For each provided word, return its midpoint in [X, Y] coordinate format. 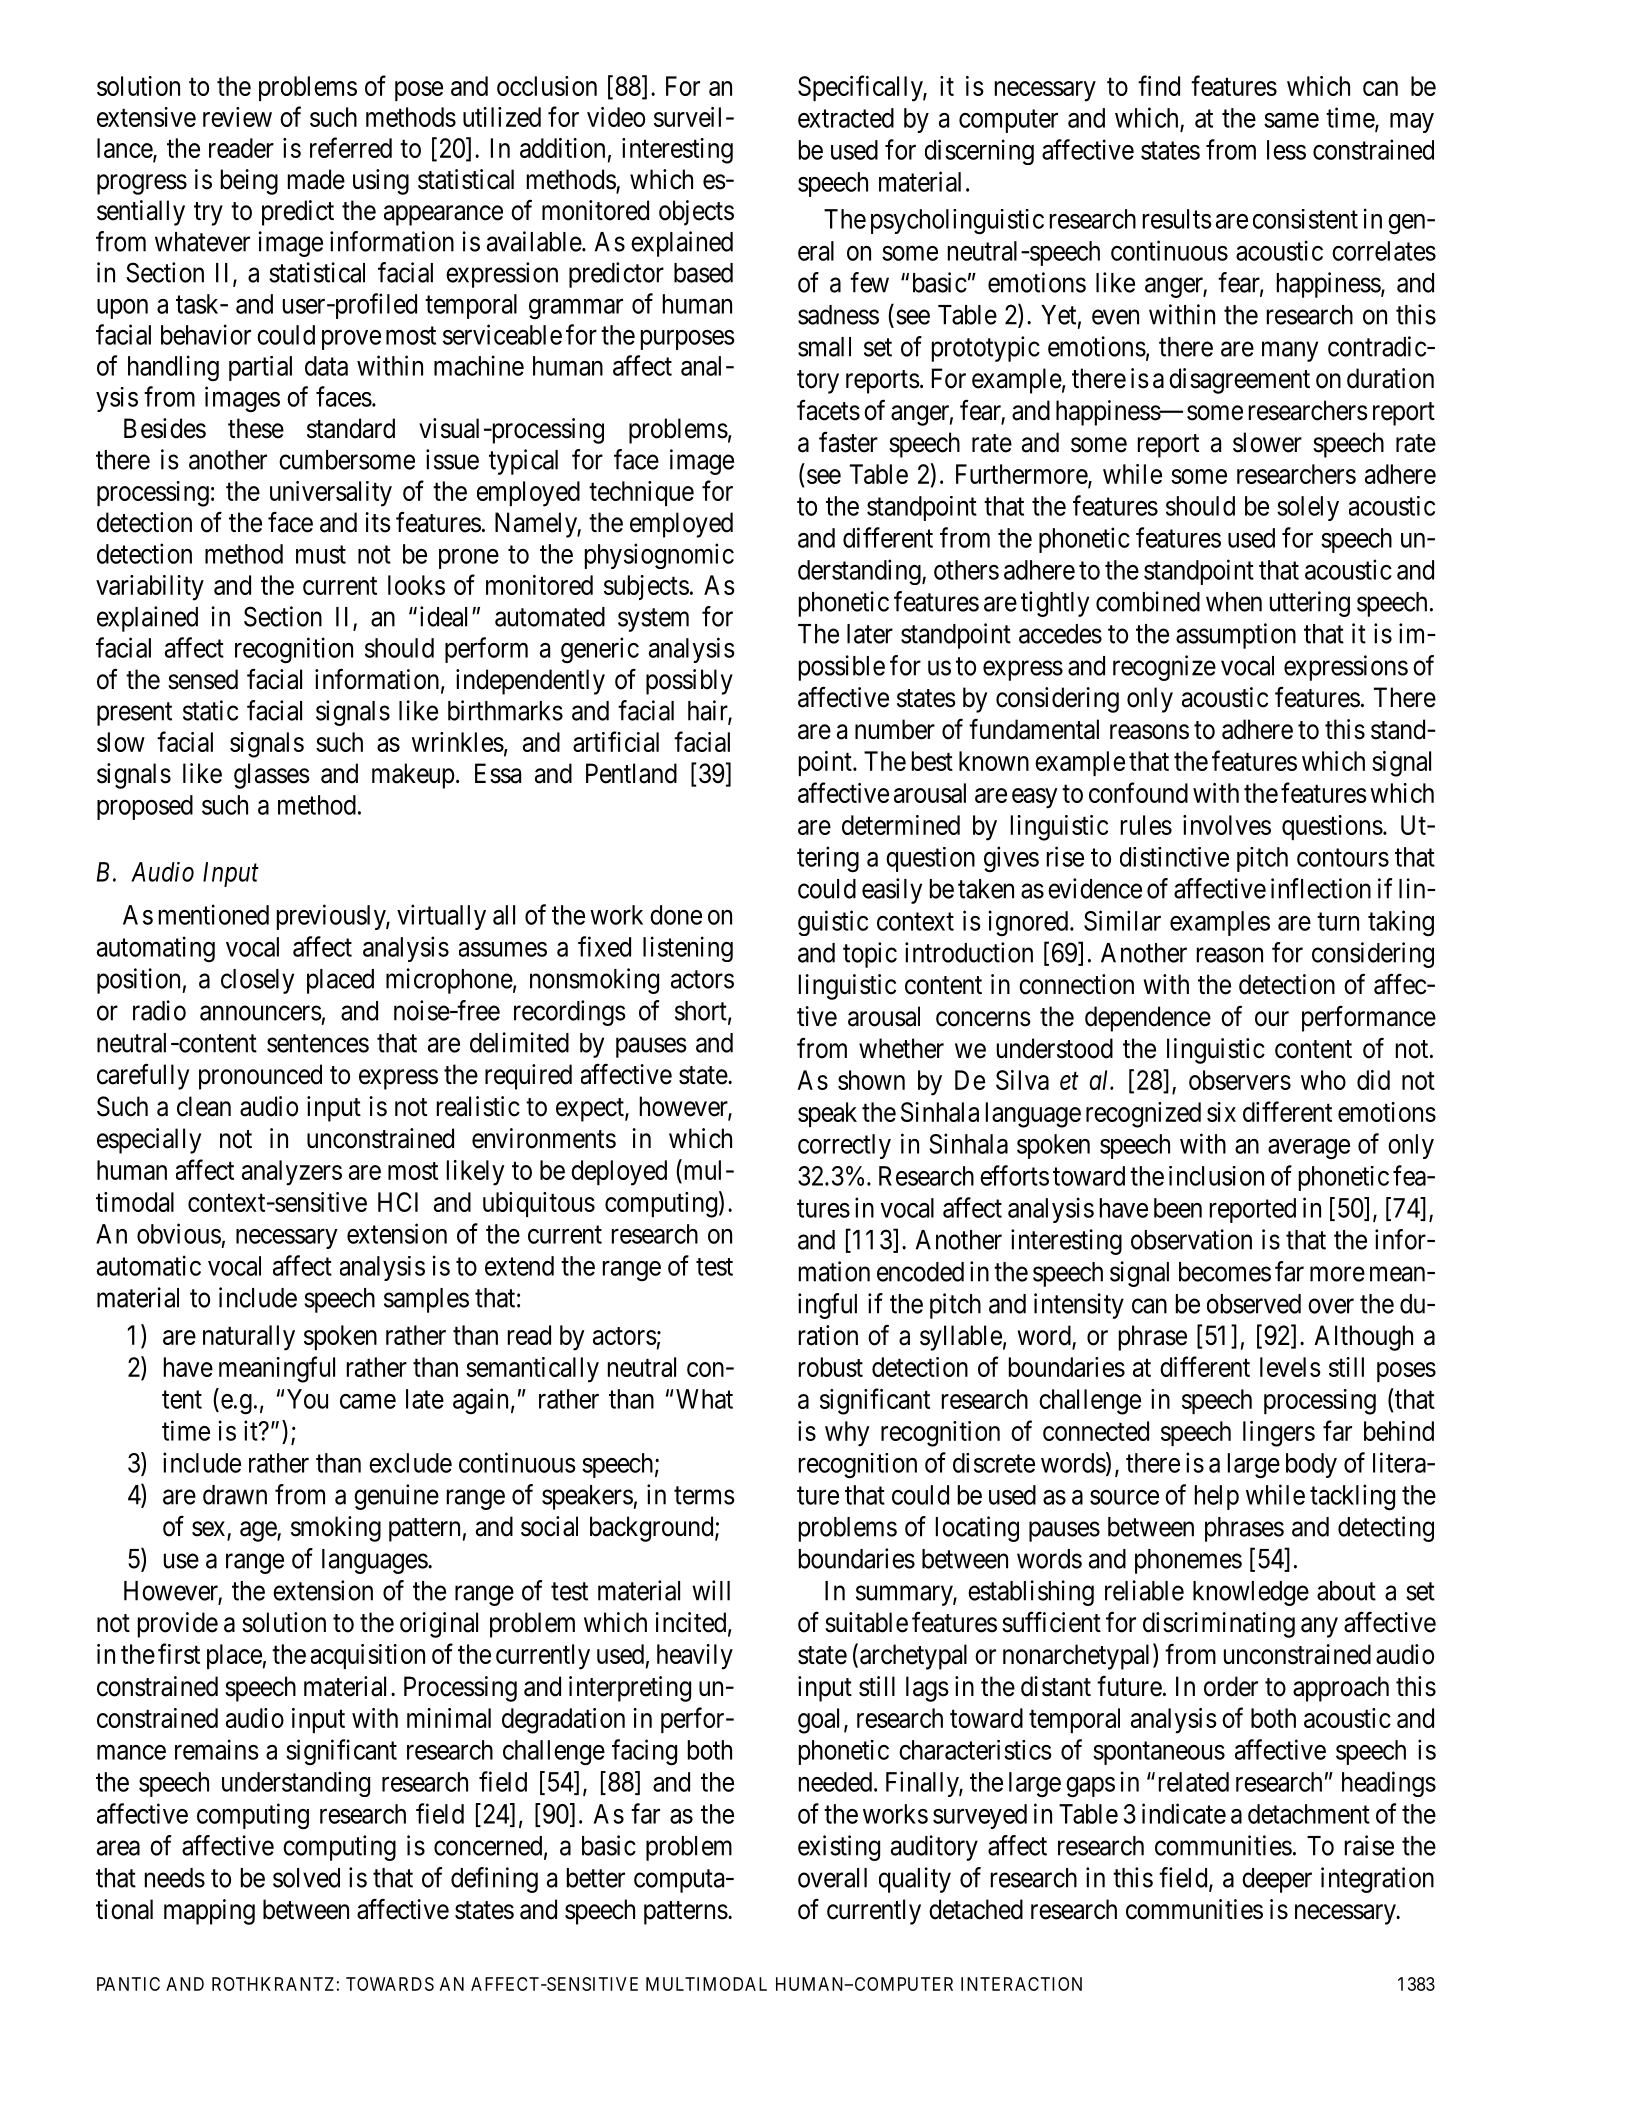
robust [831, 1367]
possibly [689, 682]
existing [839, 1848]
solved [306, 1878]
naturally [249, 1338]
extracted [846, 118]
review [237, 117]
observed [1254, 1304]
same [1291, 120]
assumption [1236, 636]
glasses [272, 776]
